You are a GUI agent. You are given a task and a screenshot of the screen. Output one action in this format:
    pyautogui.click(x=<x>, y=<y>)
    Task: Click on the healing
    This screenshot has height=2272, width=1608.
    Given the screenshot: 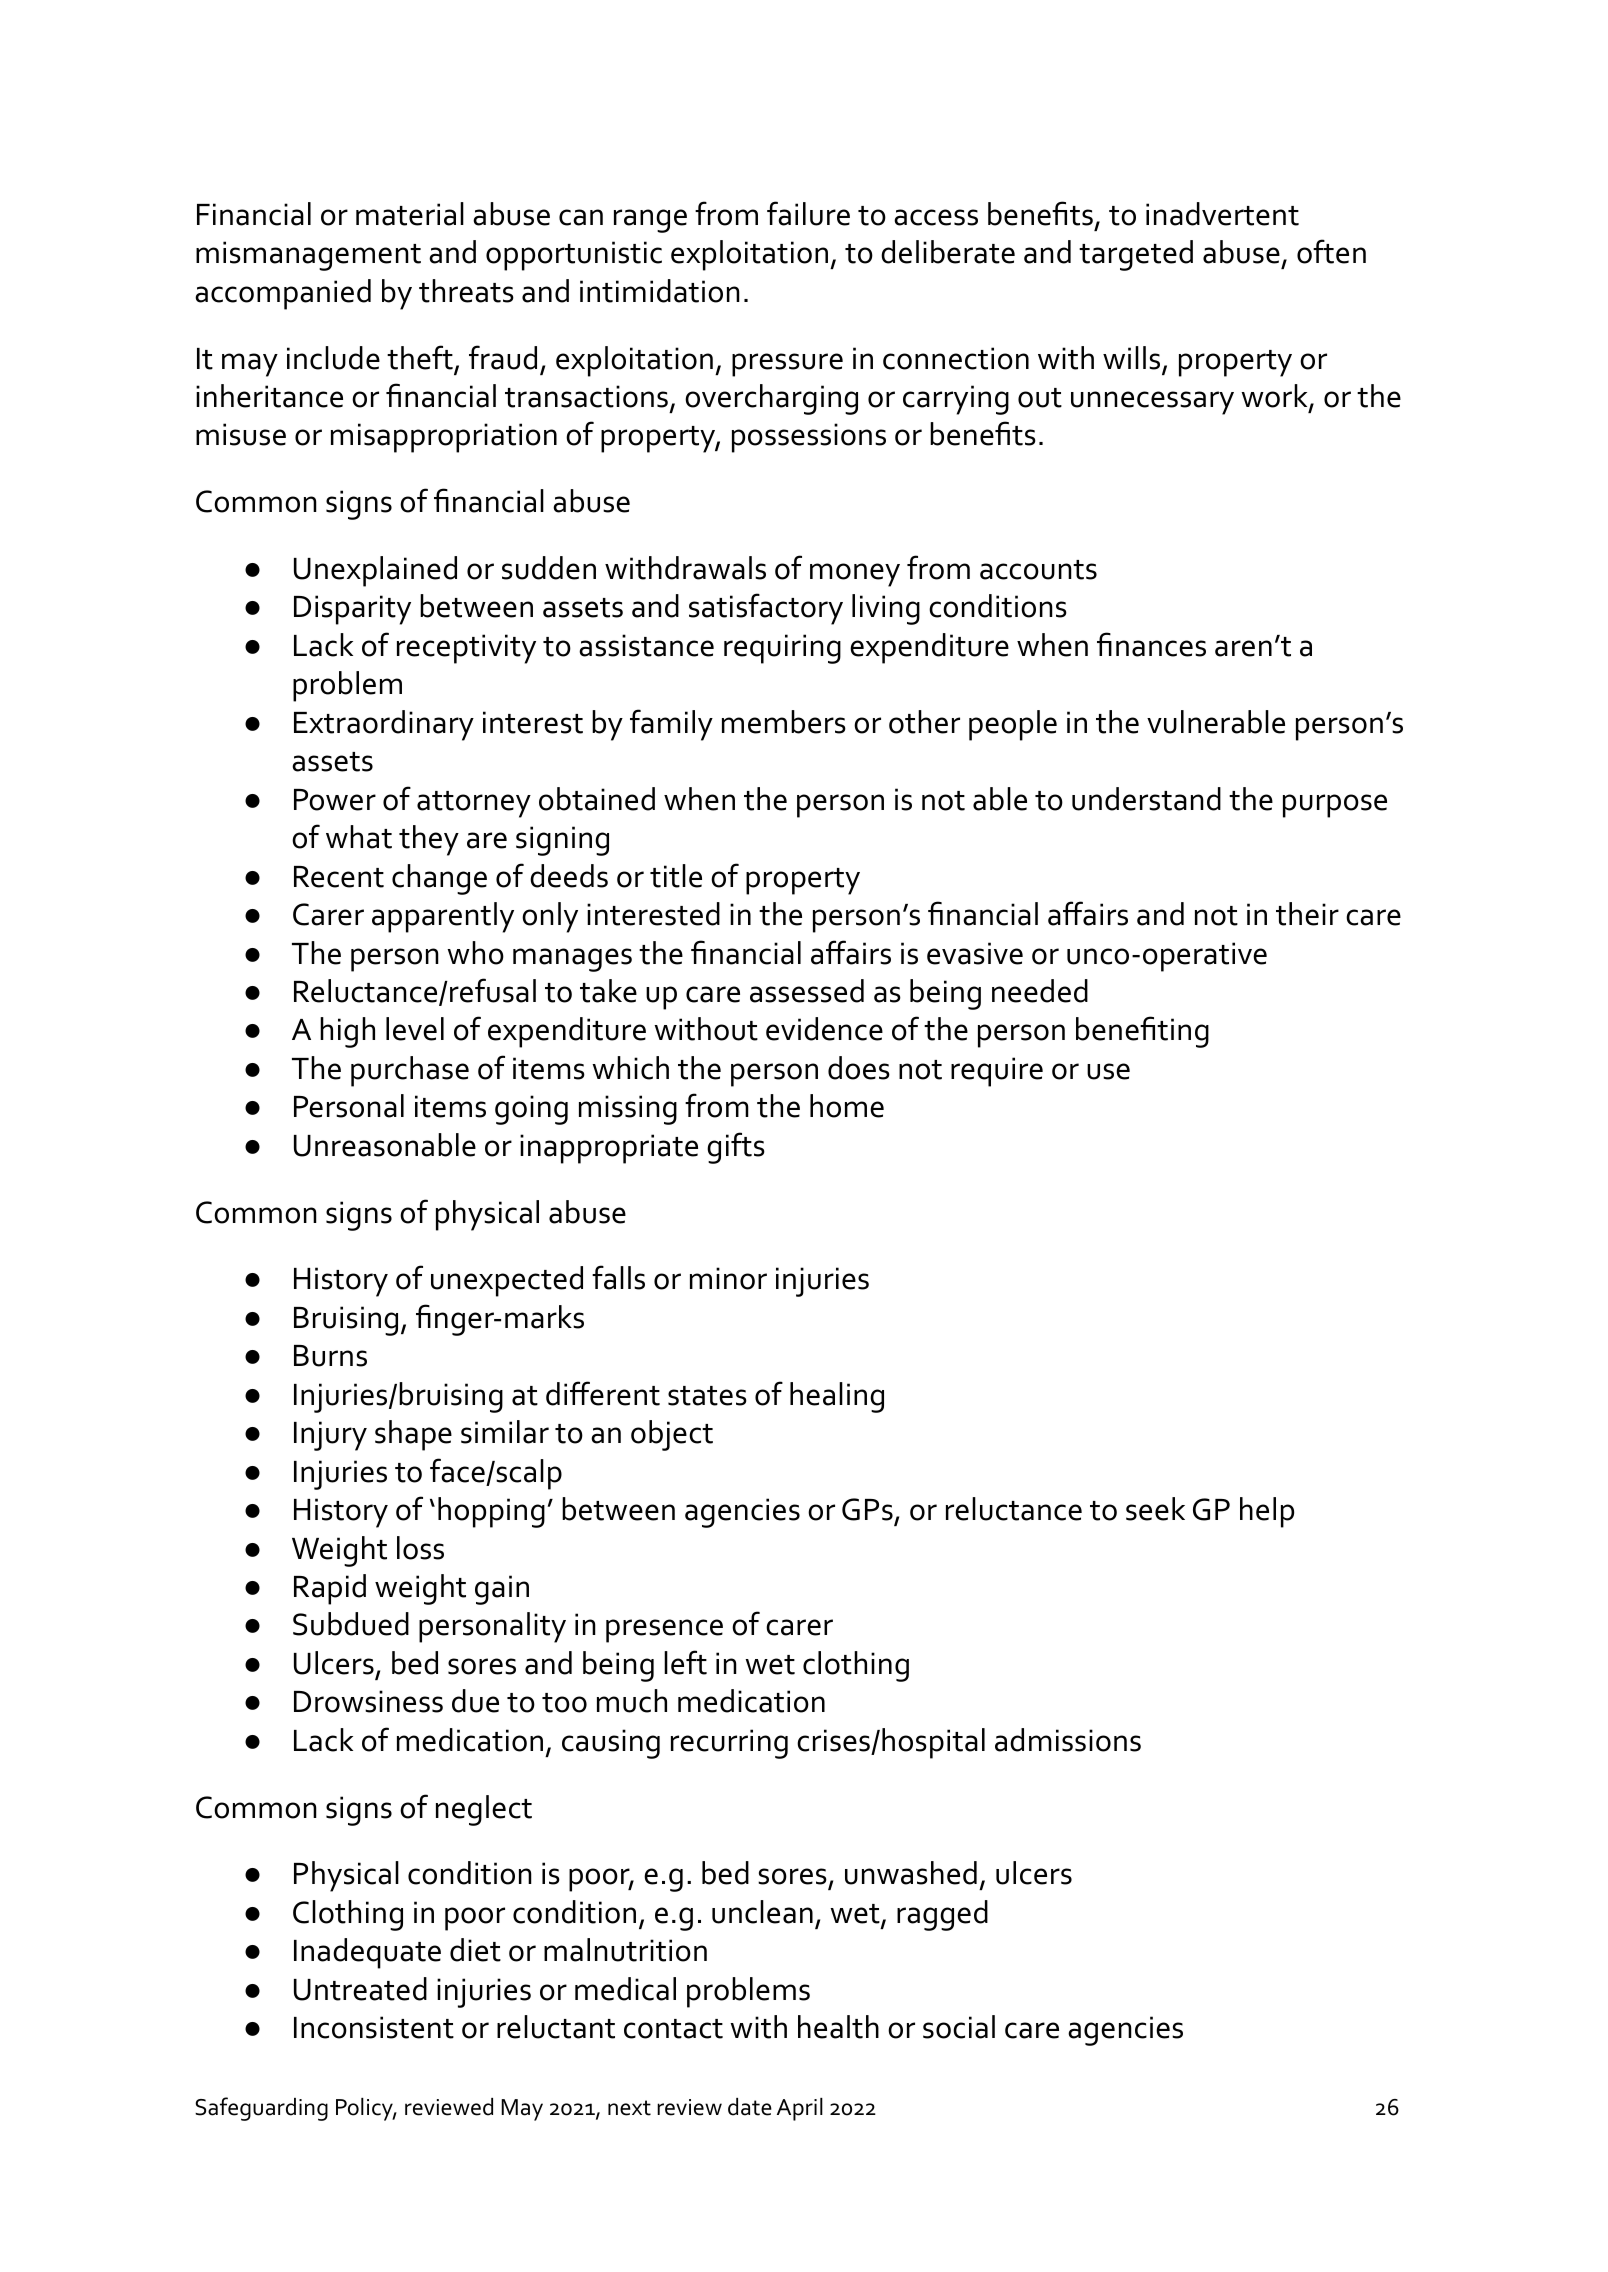 What is the action you would take?
    pyautogui.click(x=837, y=1397)
